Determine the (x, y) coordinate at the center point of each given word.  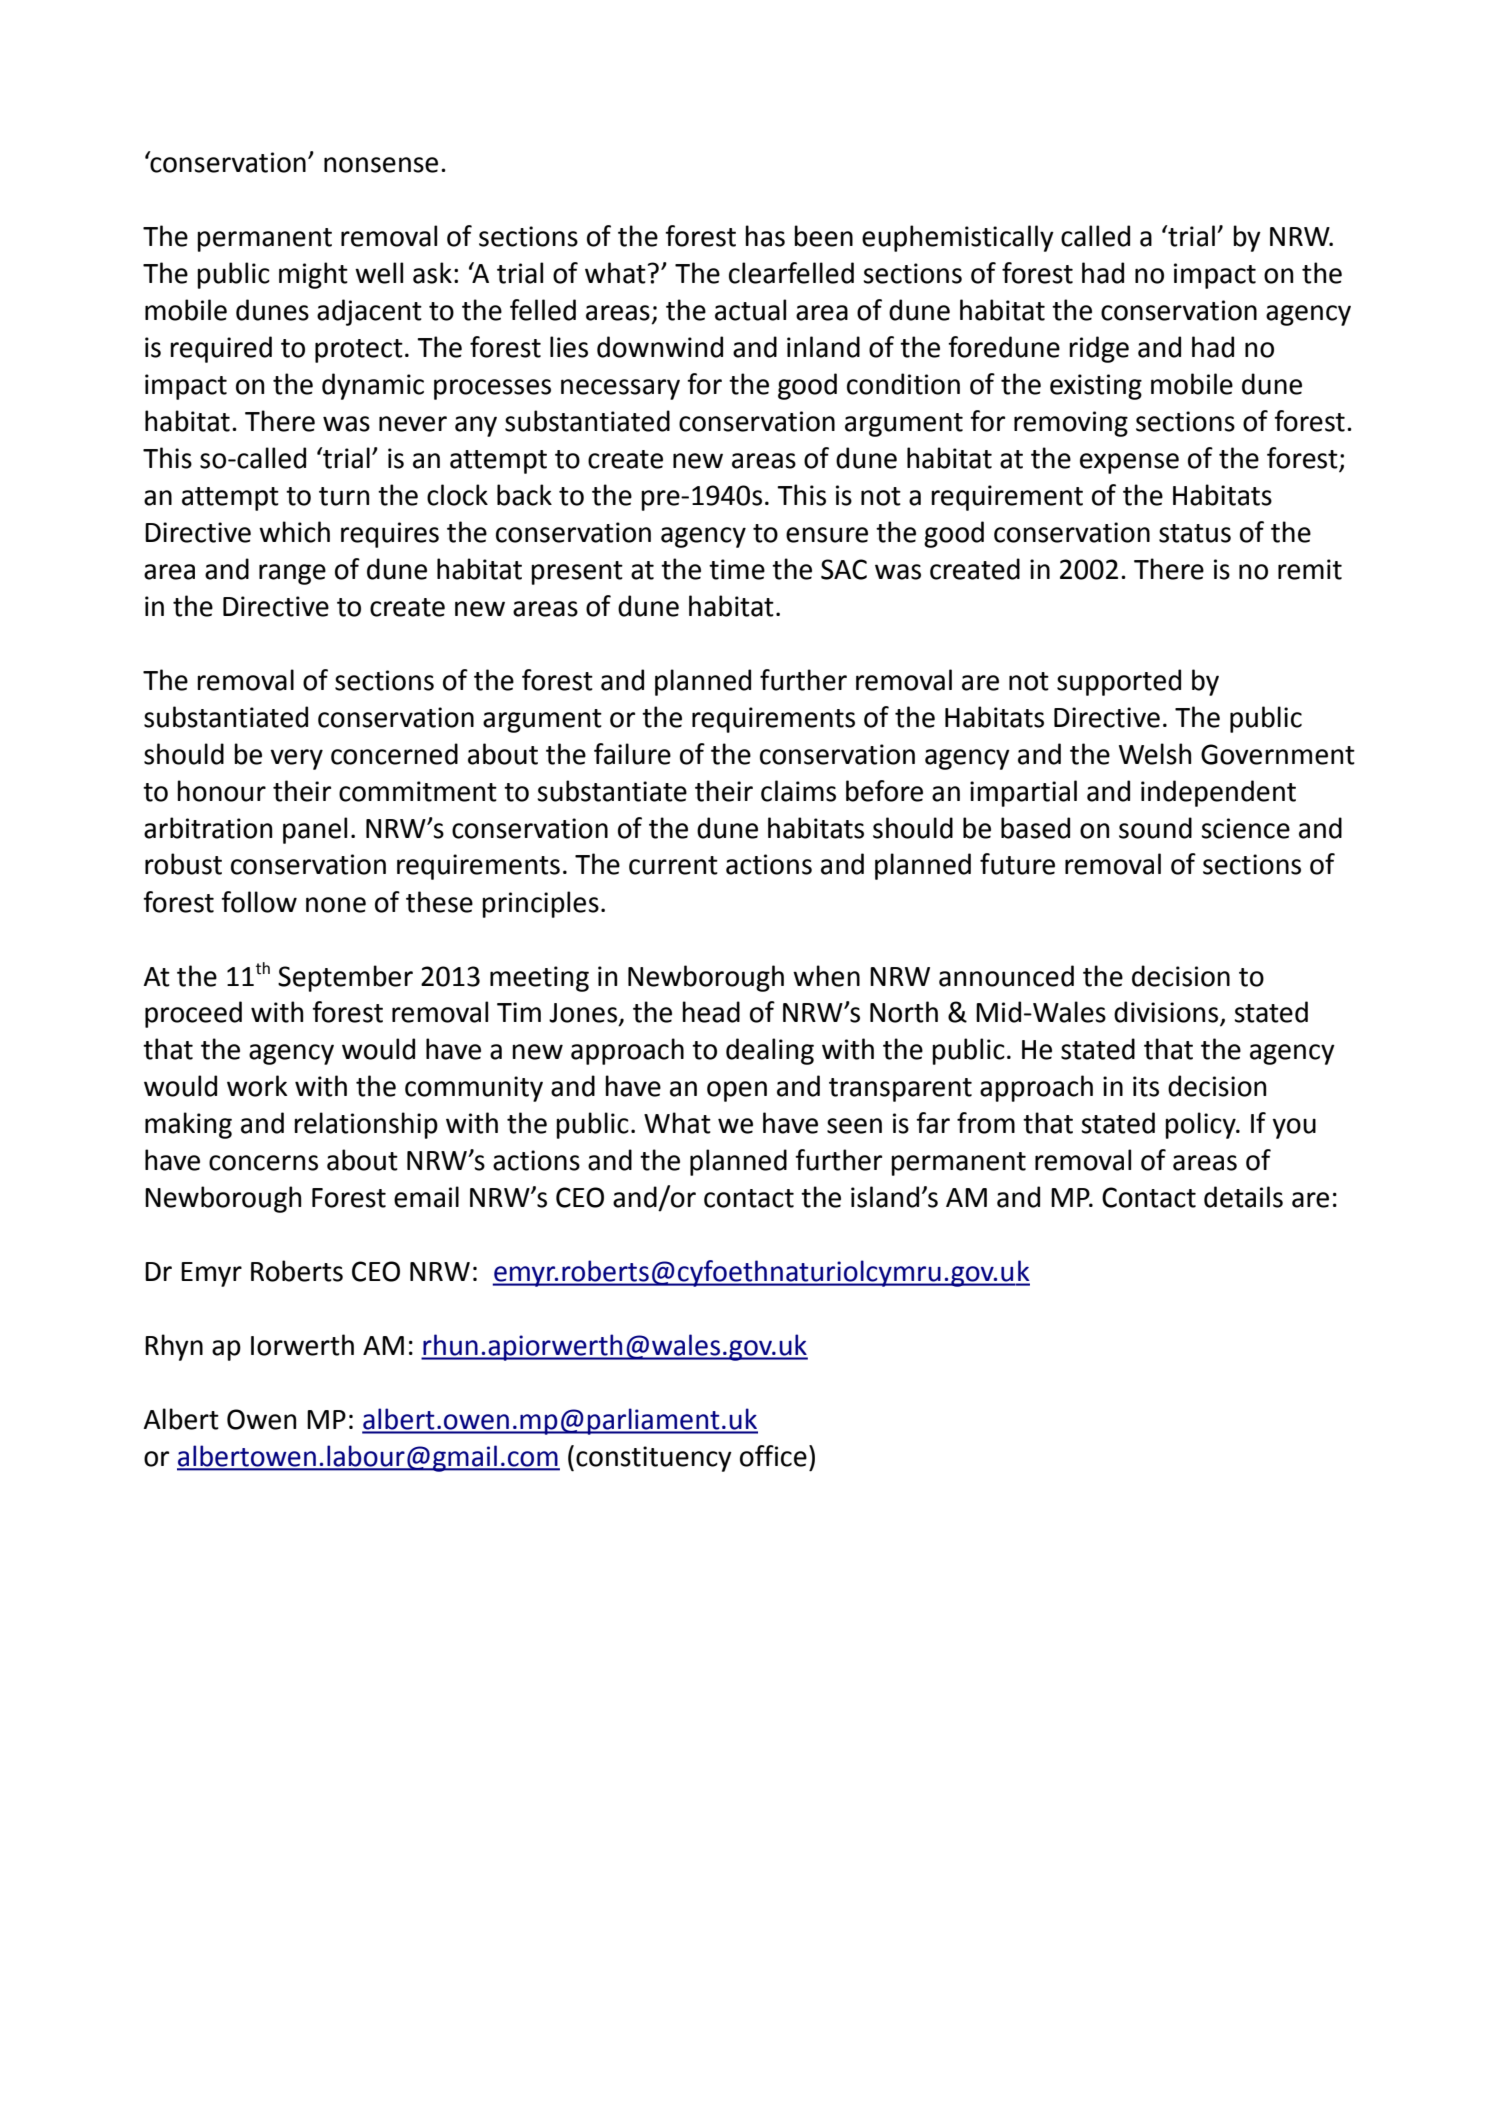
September (345, 978)
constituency (654, 1459)
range (292, 574)
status (1195, 533)
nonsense (381, 165)
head (711, 1012)
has (765, 236)
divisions (1167, 1013)
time (737, 569)
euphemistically (958, 238)
